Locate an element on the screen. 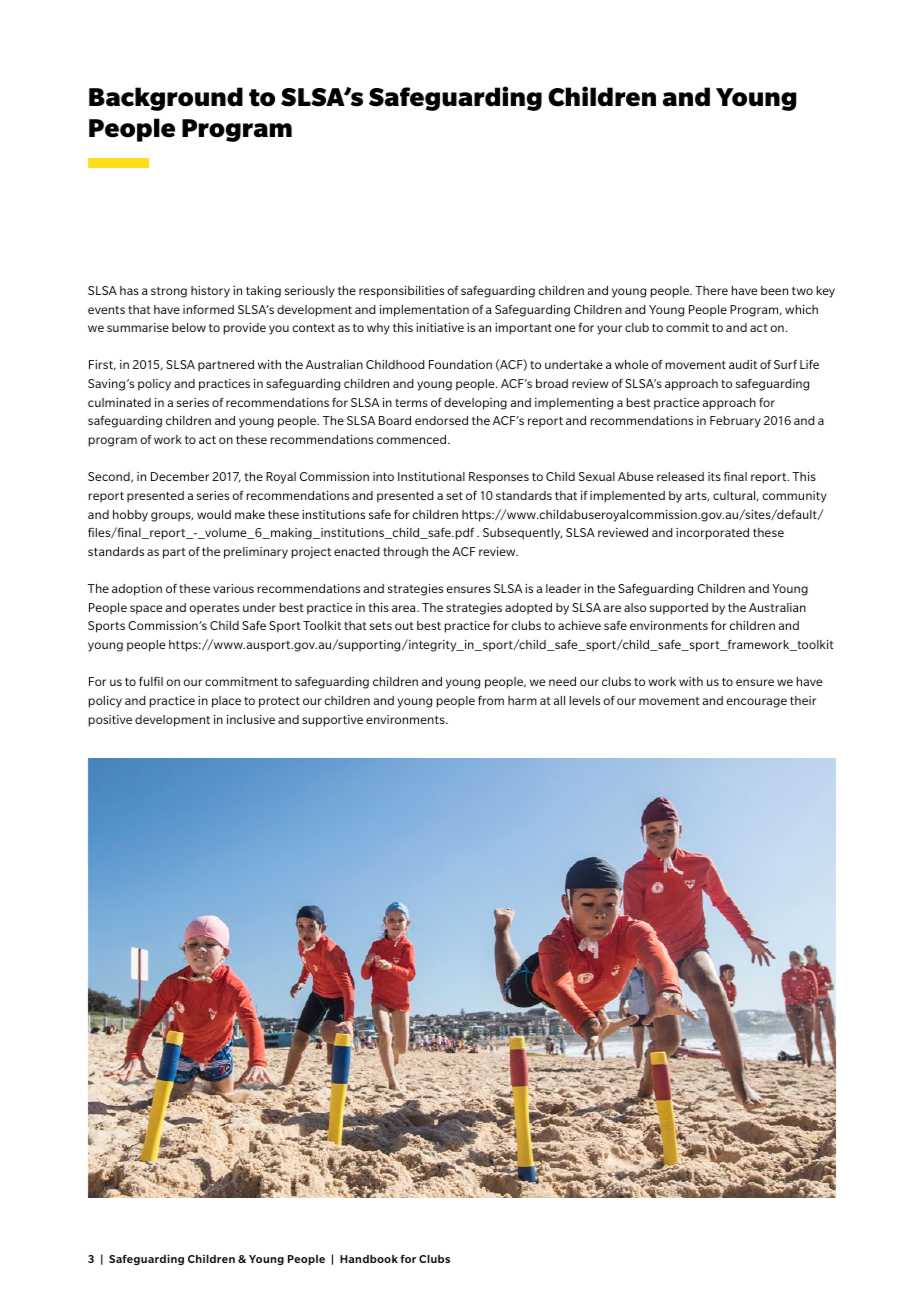 Image resolution: width=924 pixels, height=1308 pixels. harm is located at coordinates (522, 700).
